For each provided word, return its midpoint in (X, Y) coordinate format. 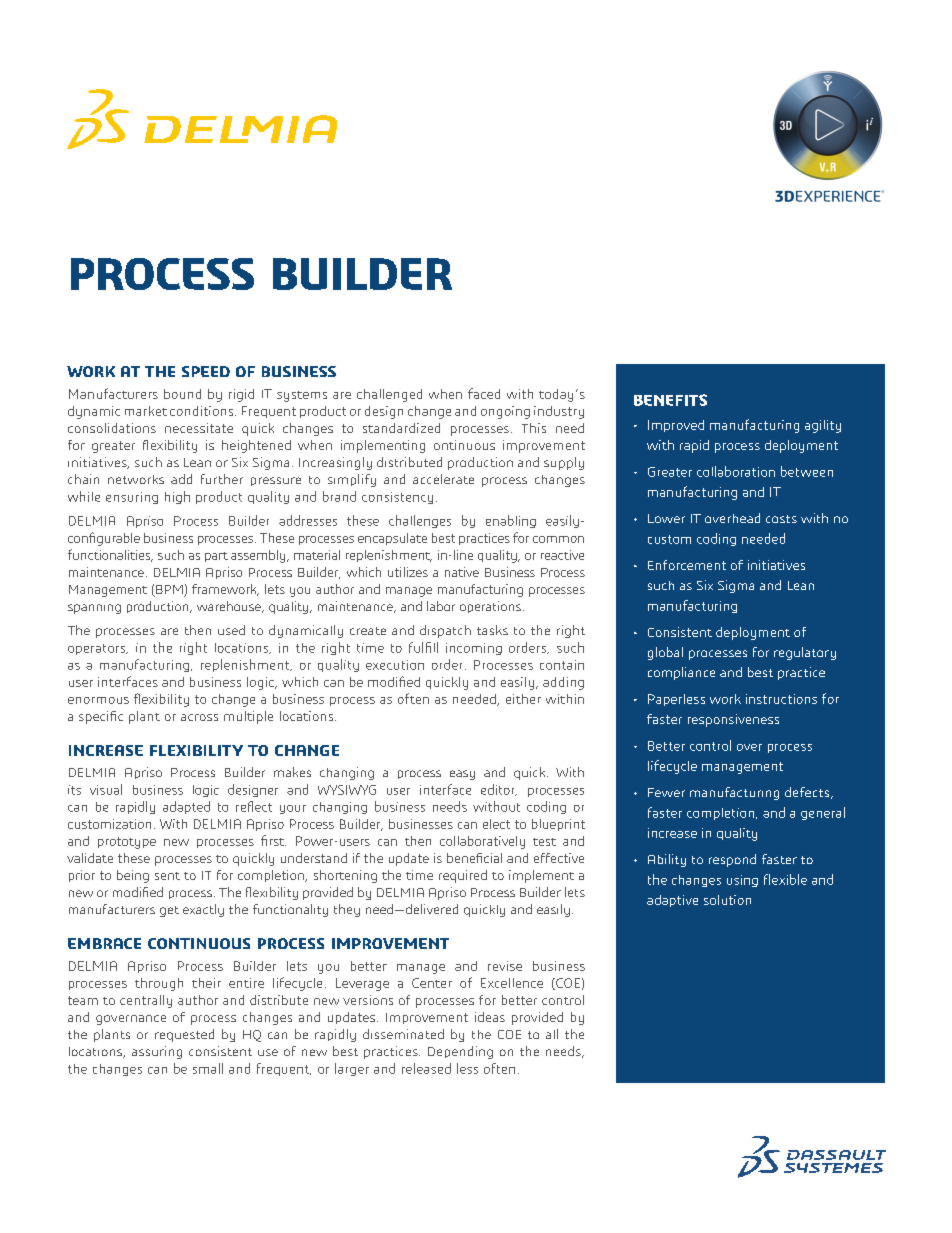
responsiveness (733, 720)
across (199, 717)
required (463, 876)
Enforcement (687, 565)
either (523, 699)
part (216, 557)
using (742, 881)
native (462, 572)
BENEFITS (670, 400)
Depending (460, 1052)
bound (182, 394)
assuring (157, 1052)
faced (484, 393)
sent (167, 876)
